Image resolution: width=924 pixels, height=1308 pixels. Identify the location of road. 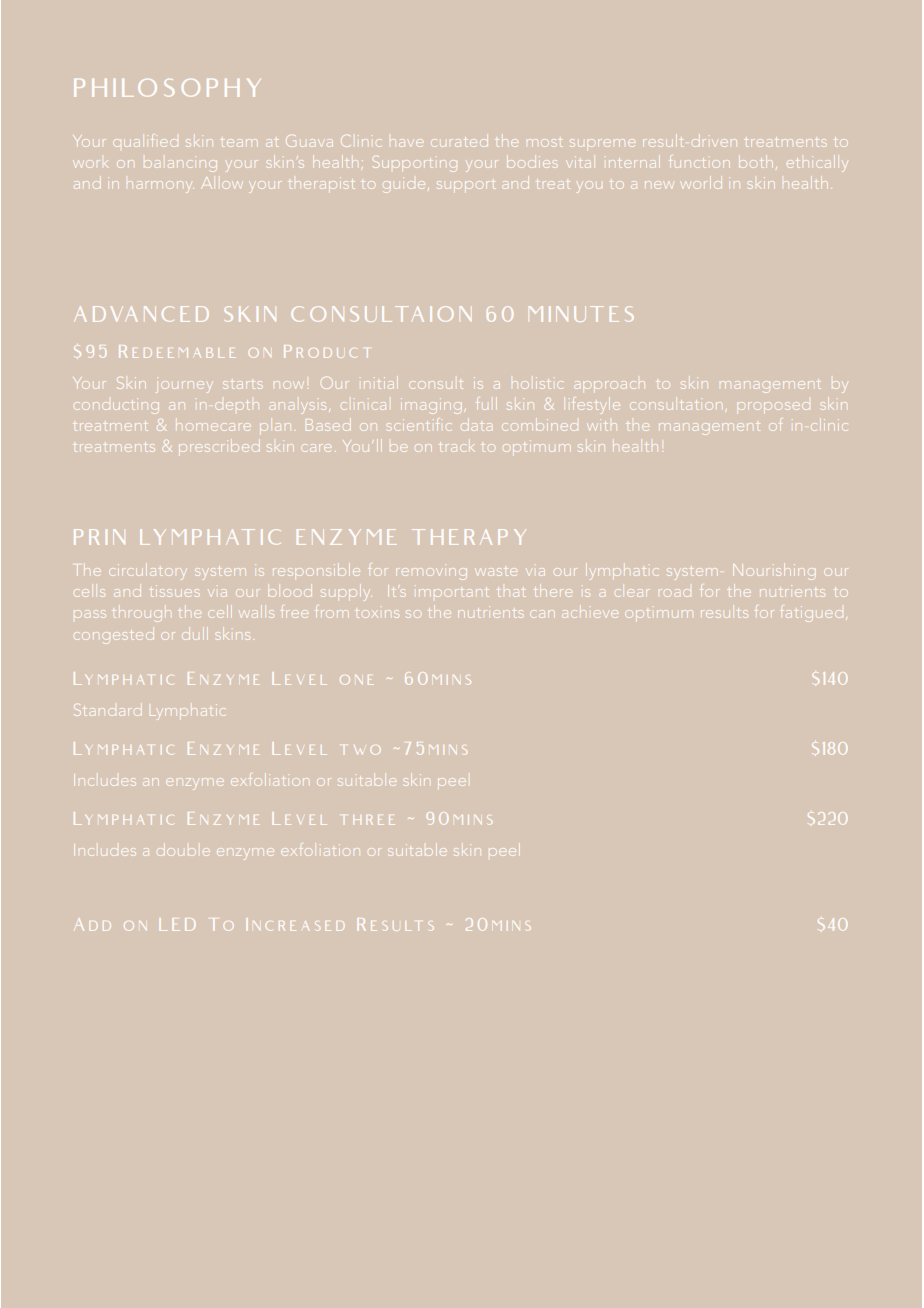
(675, 593).
